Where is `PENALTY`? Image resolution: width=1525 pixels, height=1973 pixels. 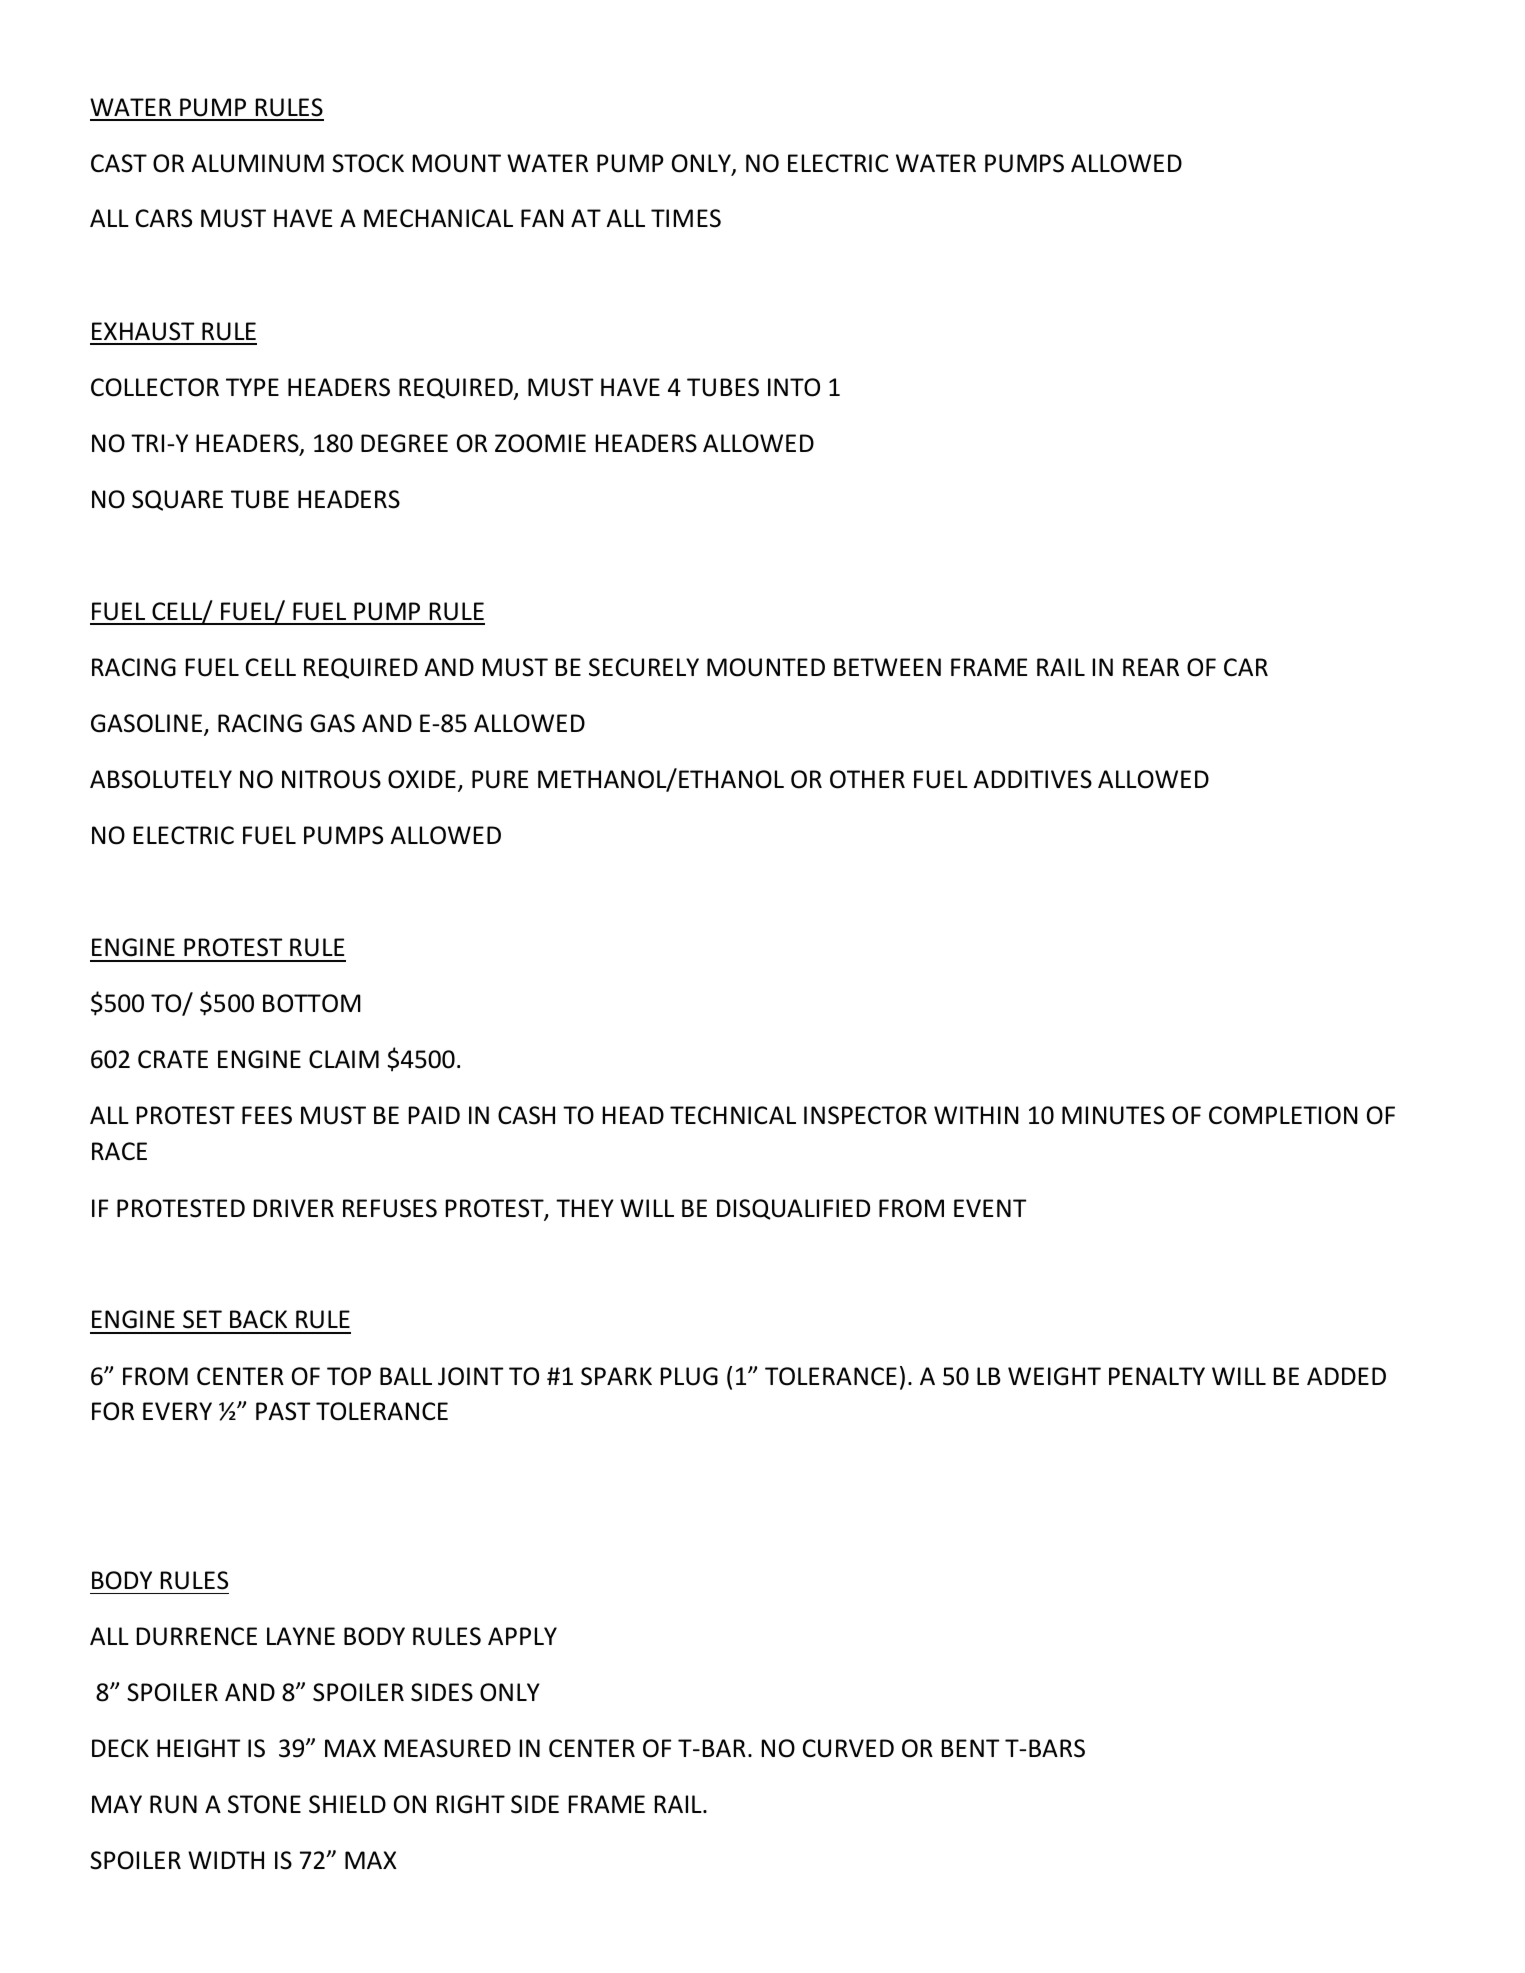 PENALTY is located at coordinates (1157, 1376).
